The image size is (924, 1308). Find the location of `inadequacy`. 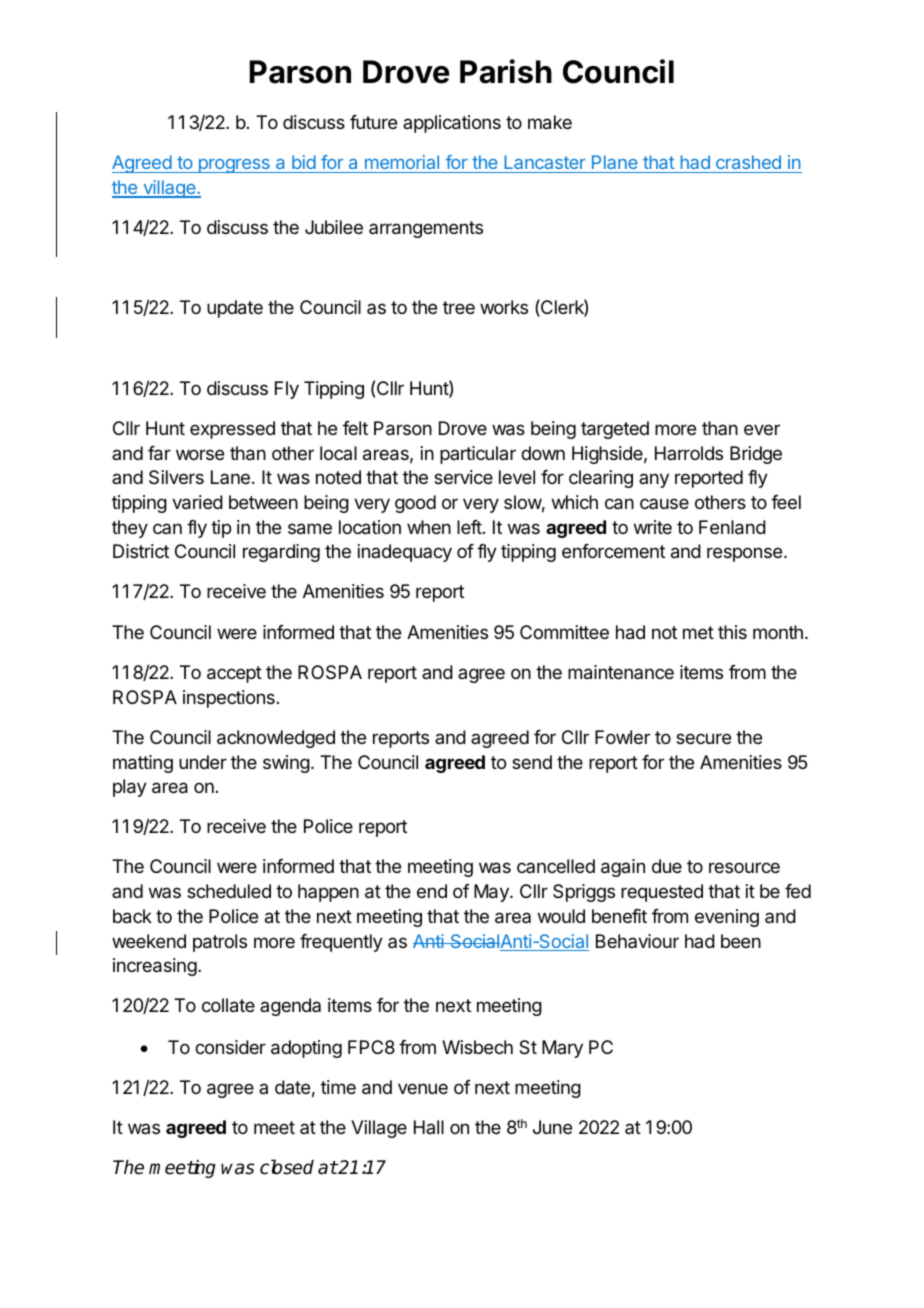

inadequacy is located at coordinates (405, 553).
